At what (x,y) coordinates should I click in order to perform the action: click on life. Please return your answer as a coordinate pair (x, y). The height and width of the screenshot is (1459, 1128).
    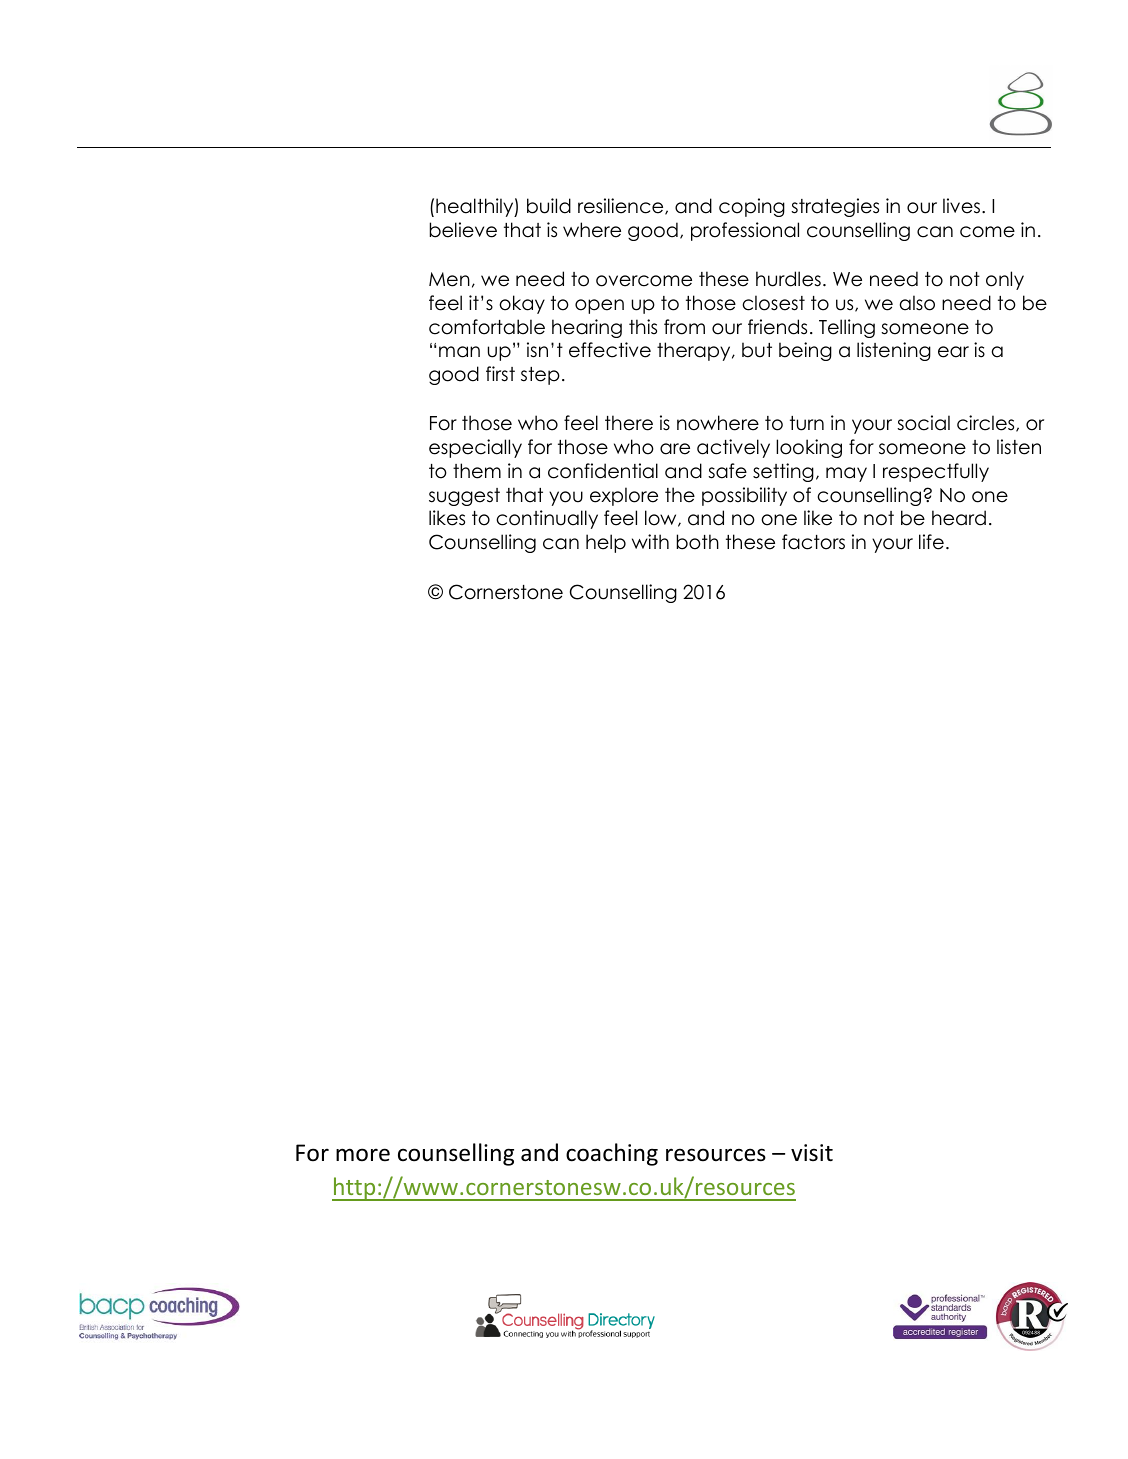
    Looking at the image, I should click on (931, 542).
